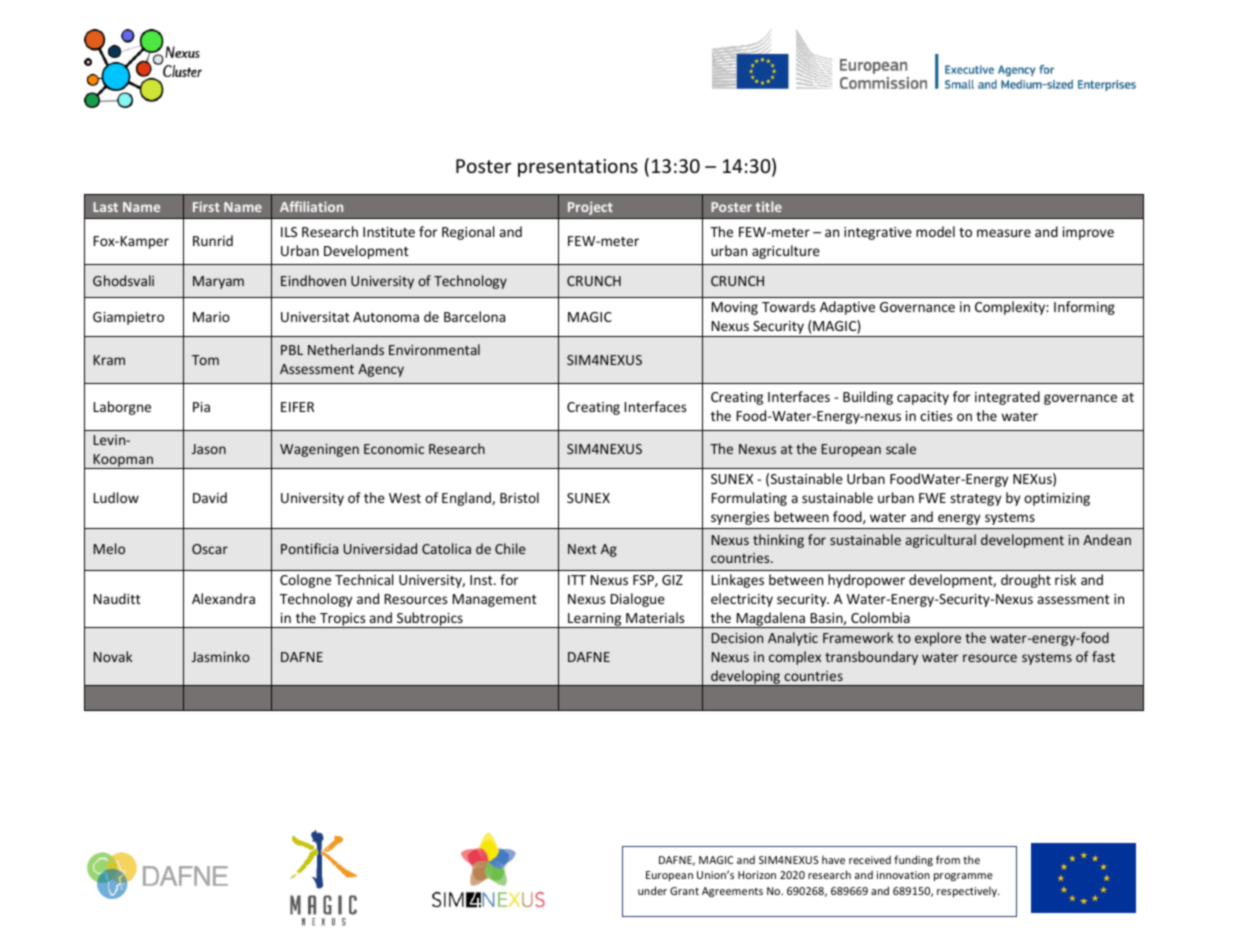  I want to click on Environmental, so click(434, 349).
